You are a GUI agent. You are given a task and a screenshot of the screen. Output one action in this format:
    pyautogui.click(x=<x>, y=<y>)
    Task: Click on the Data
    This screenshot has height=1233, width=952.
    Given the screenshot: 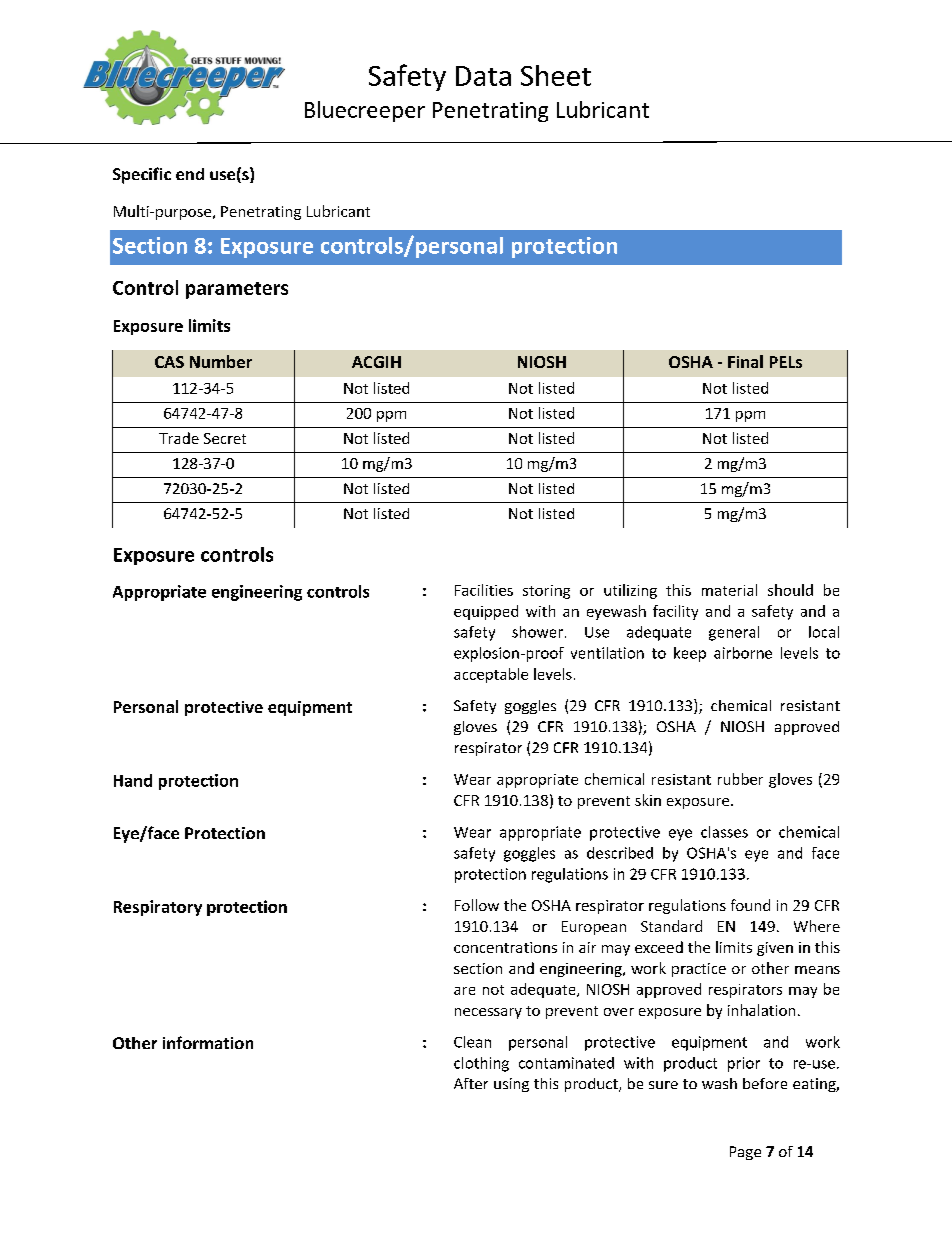 What is the action you would take?
    pyautogui.click(x=483, y=76)
